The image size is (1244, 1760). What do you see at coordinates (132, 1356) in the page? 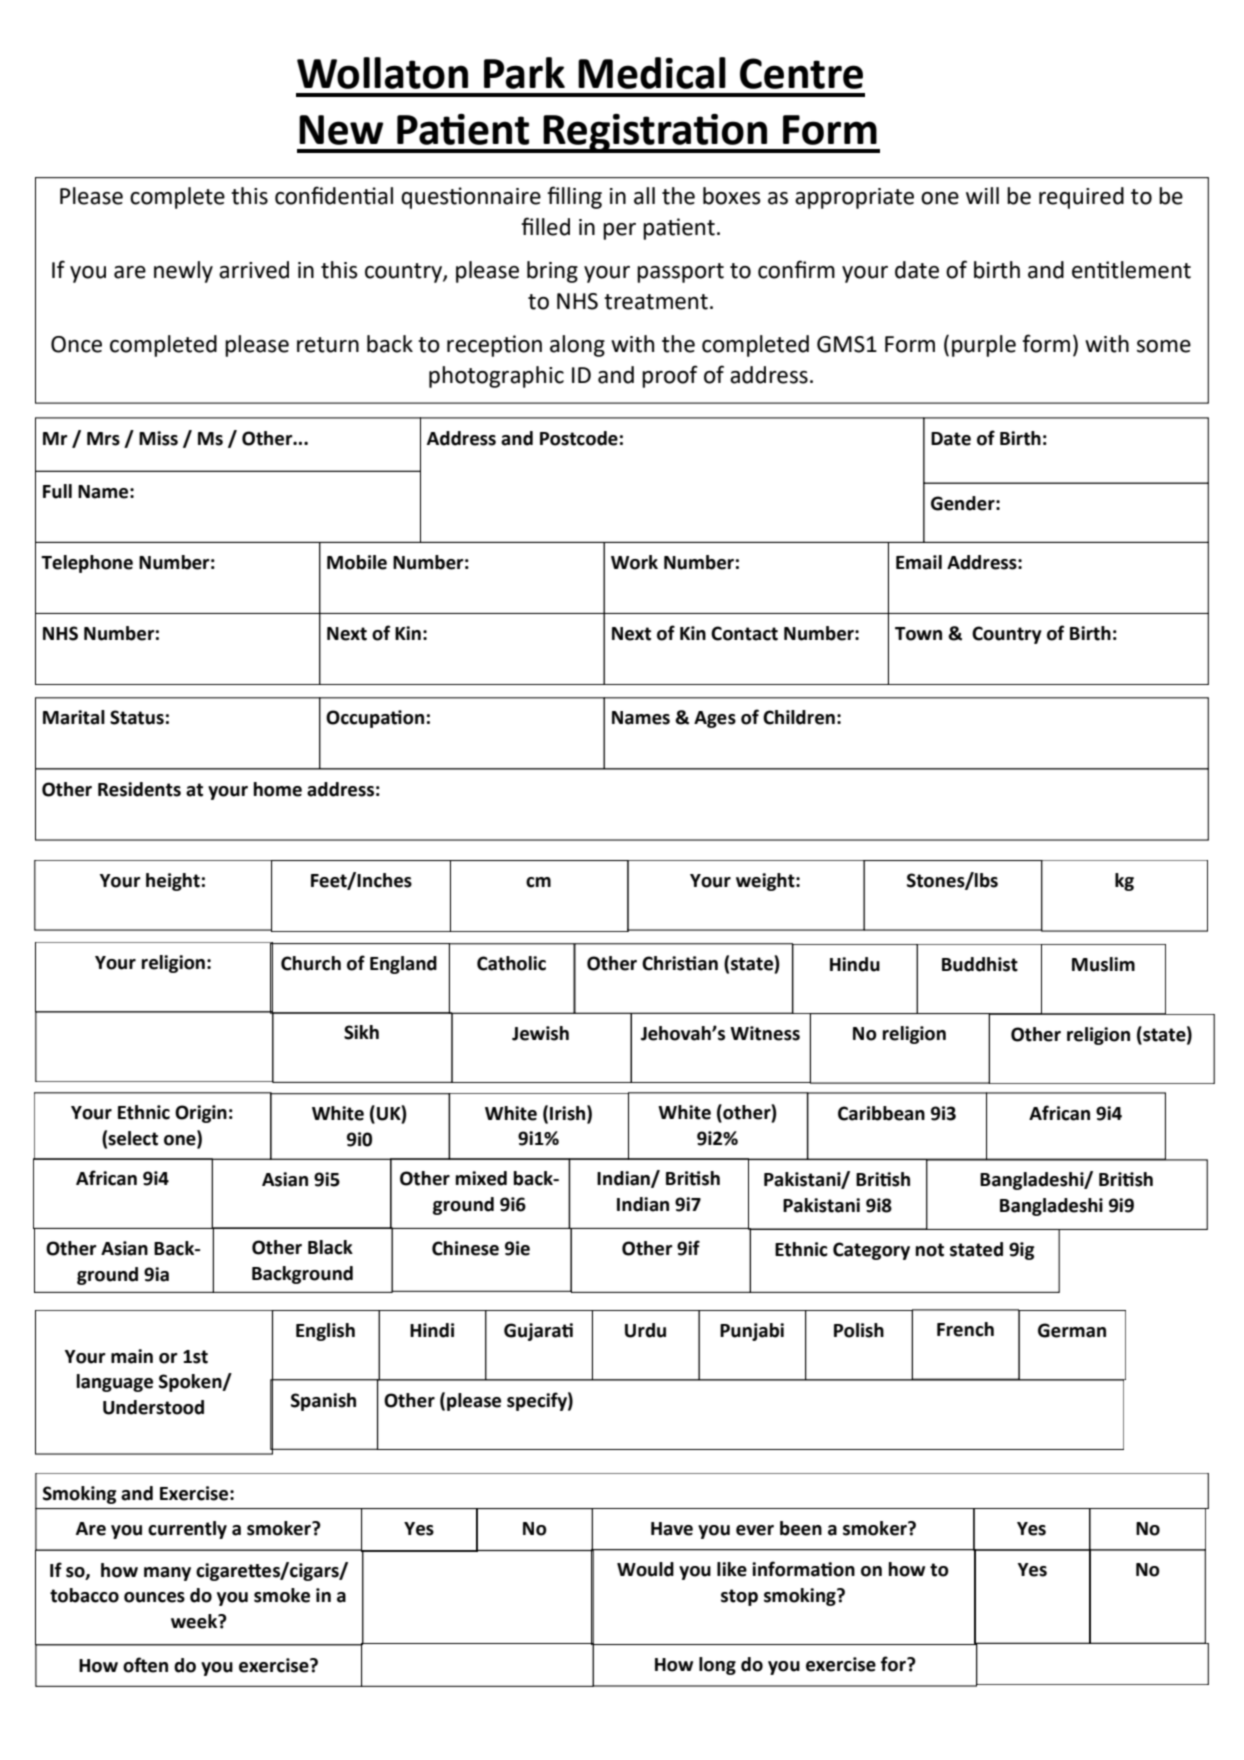
I see `main` at bounding box center [132, 1356].
